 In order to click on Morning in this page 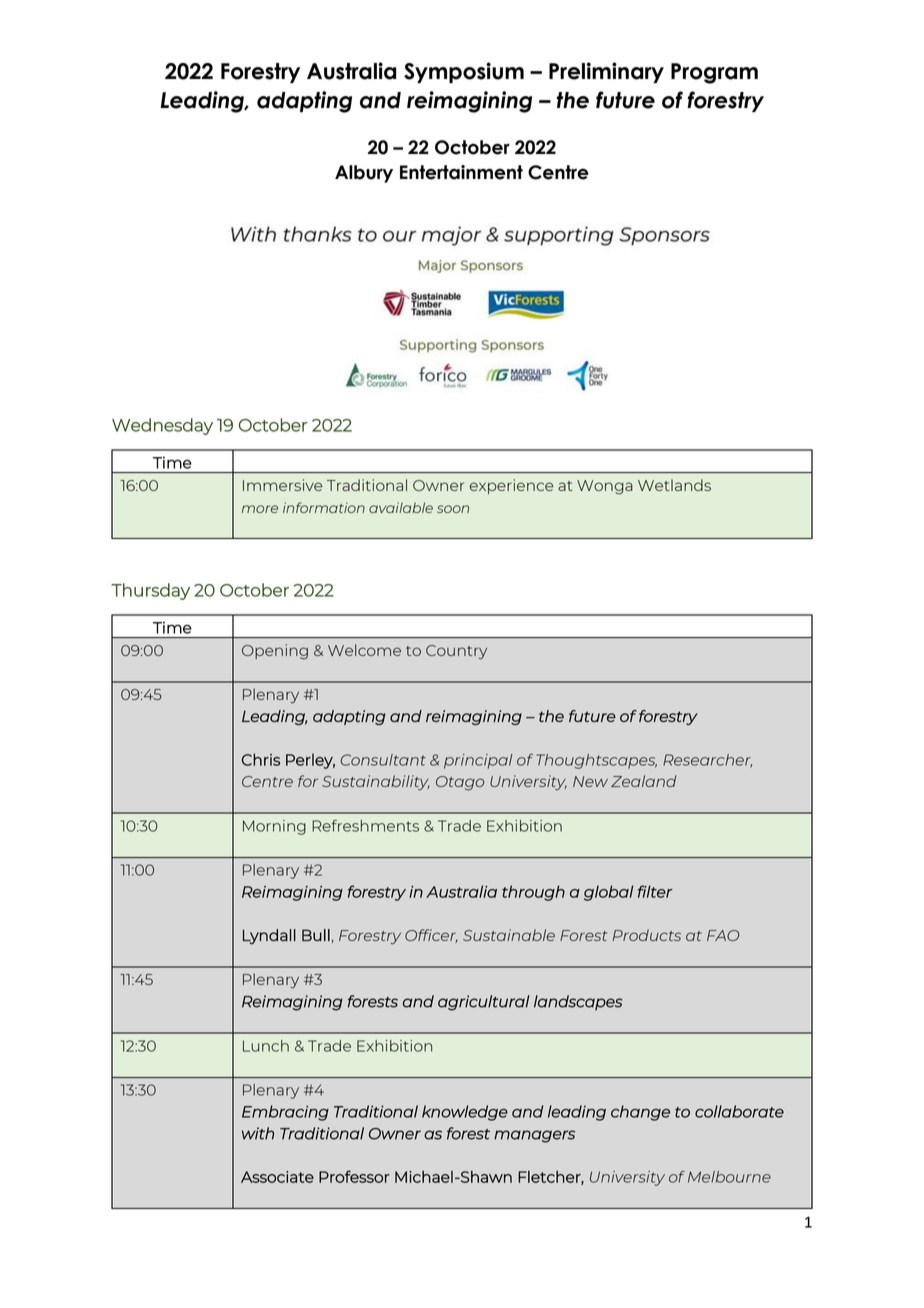, I will do `click(274, 827)`.
